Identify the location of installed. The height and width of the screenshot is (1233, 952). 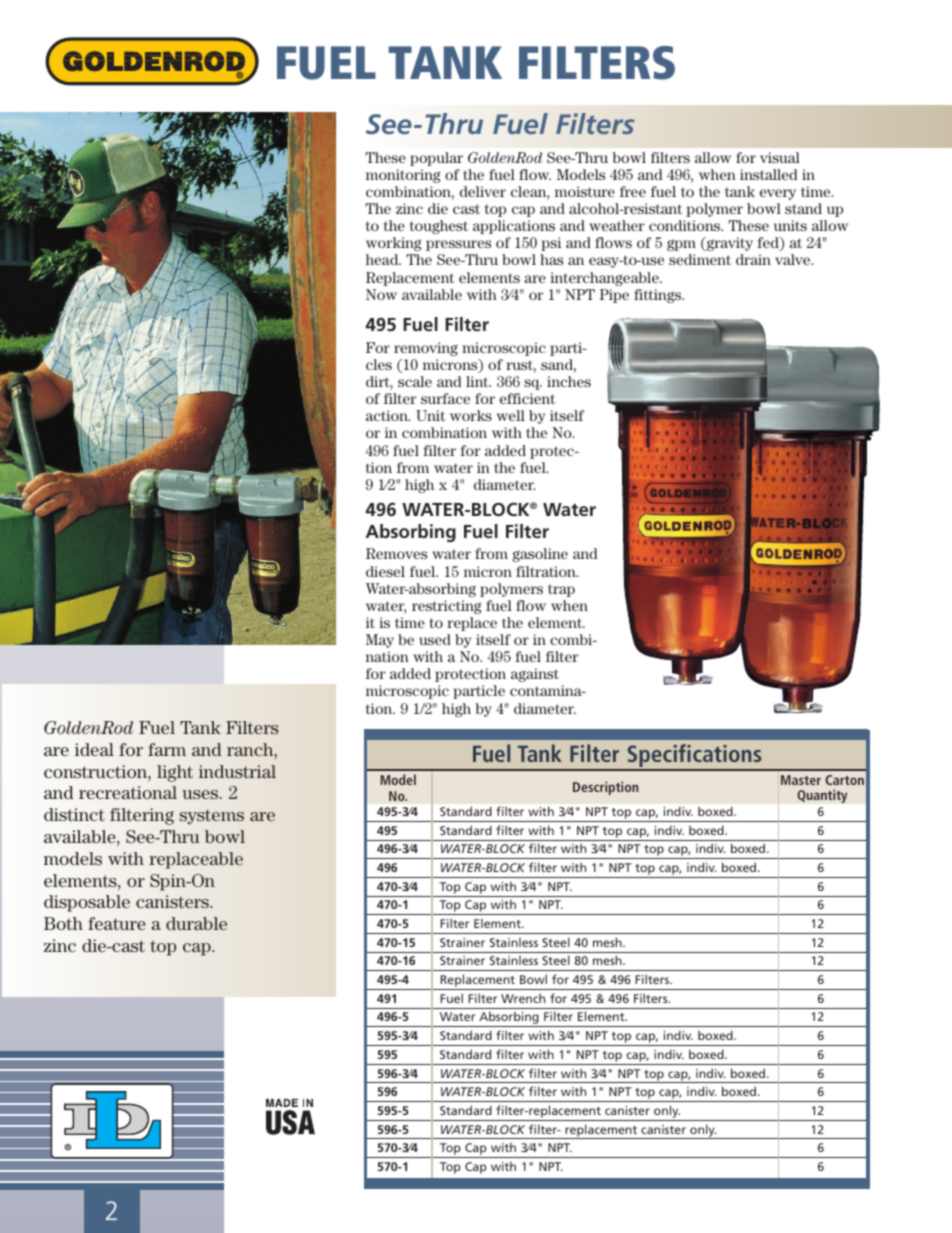
(769, 174).
